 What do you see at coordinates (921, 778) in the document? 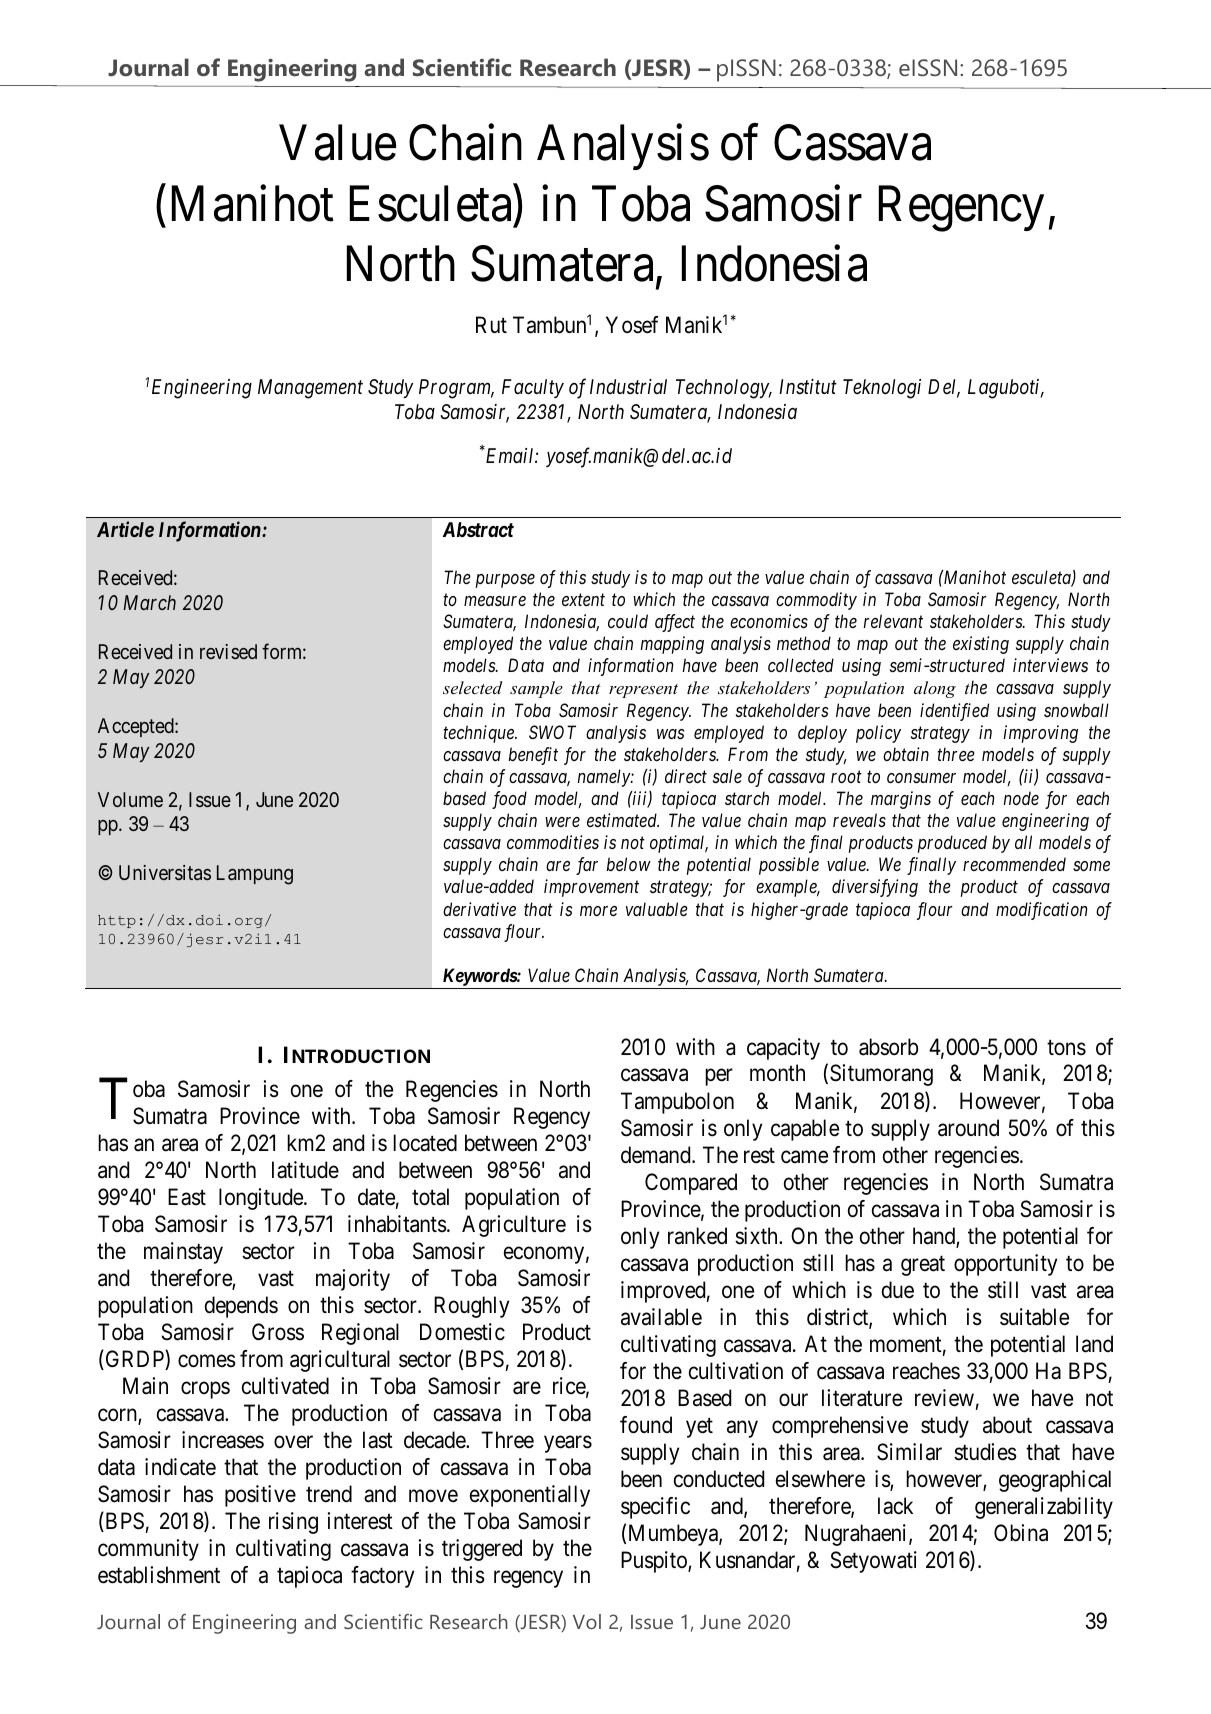
I see `consumer` at bounding box center [921, 778].
